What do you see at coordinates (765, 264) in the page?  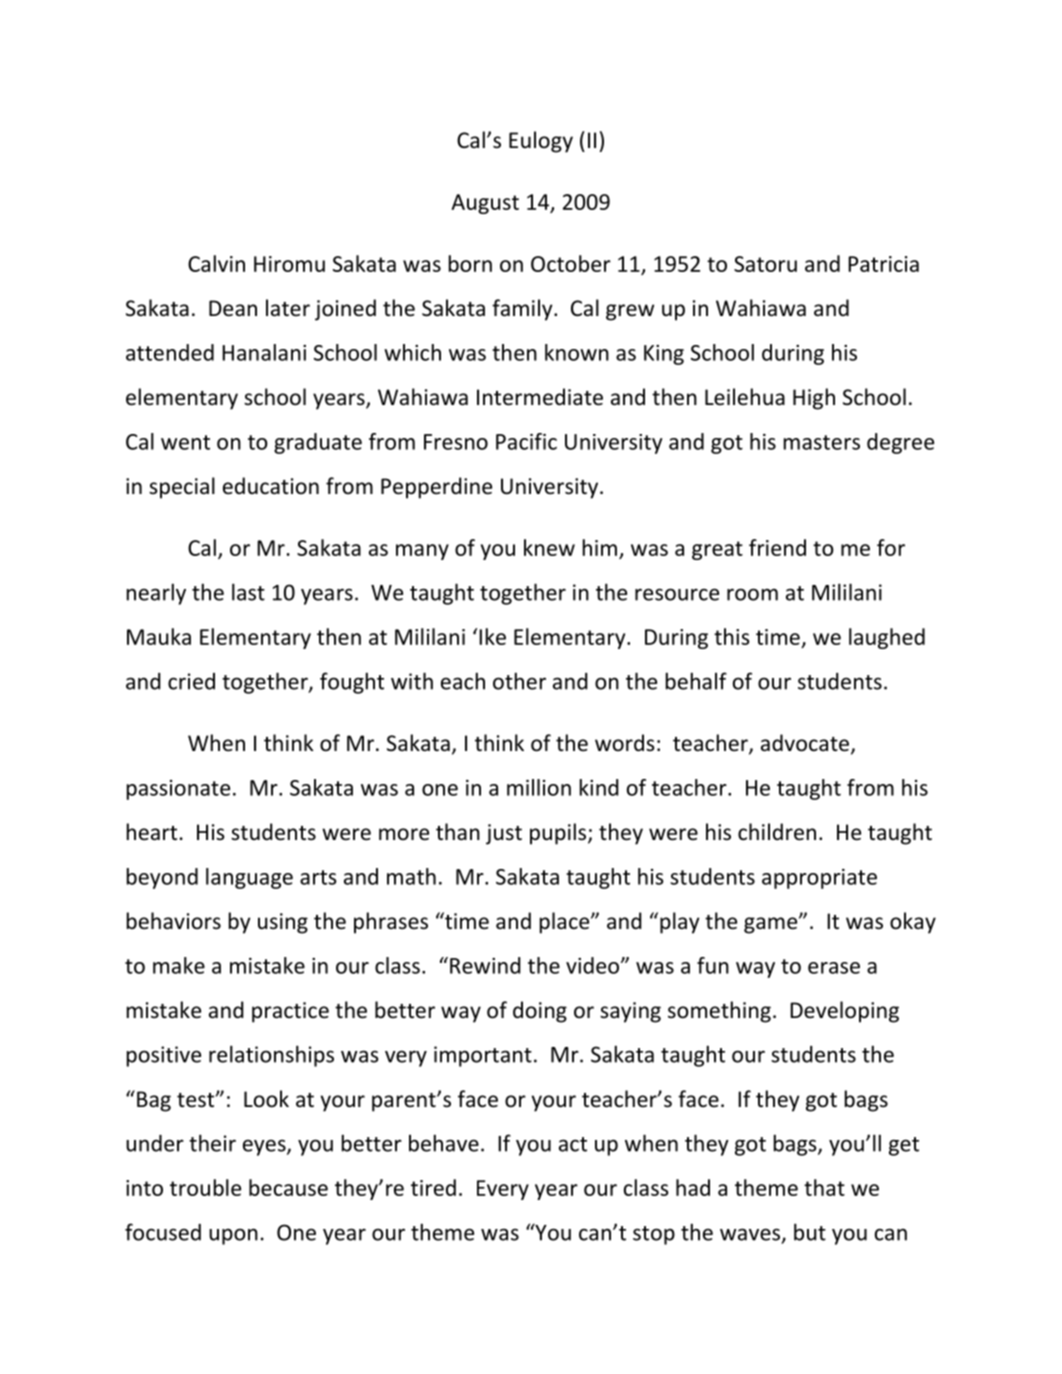 I see `Satoru` at bounding box center [765, 264].
